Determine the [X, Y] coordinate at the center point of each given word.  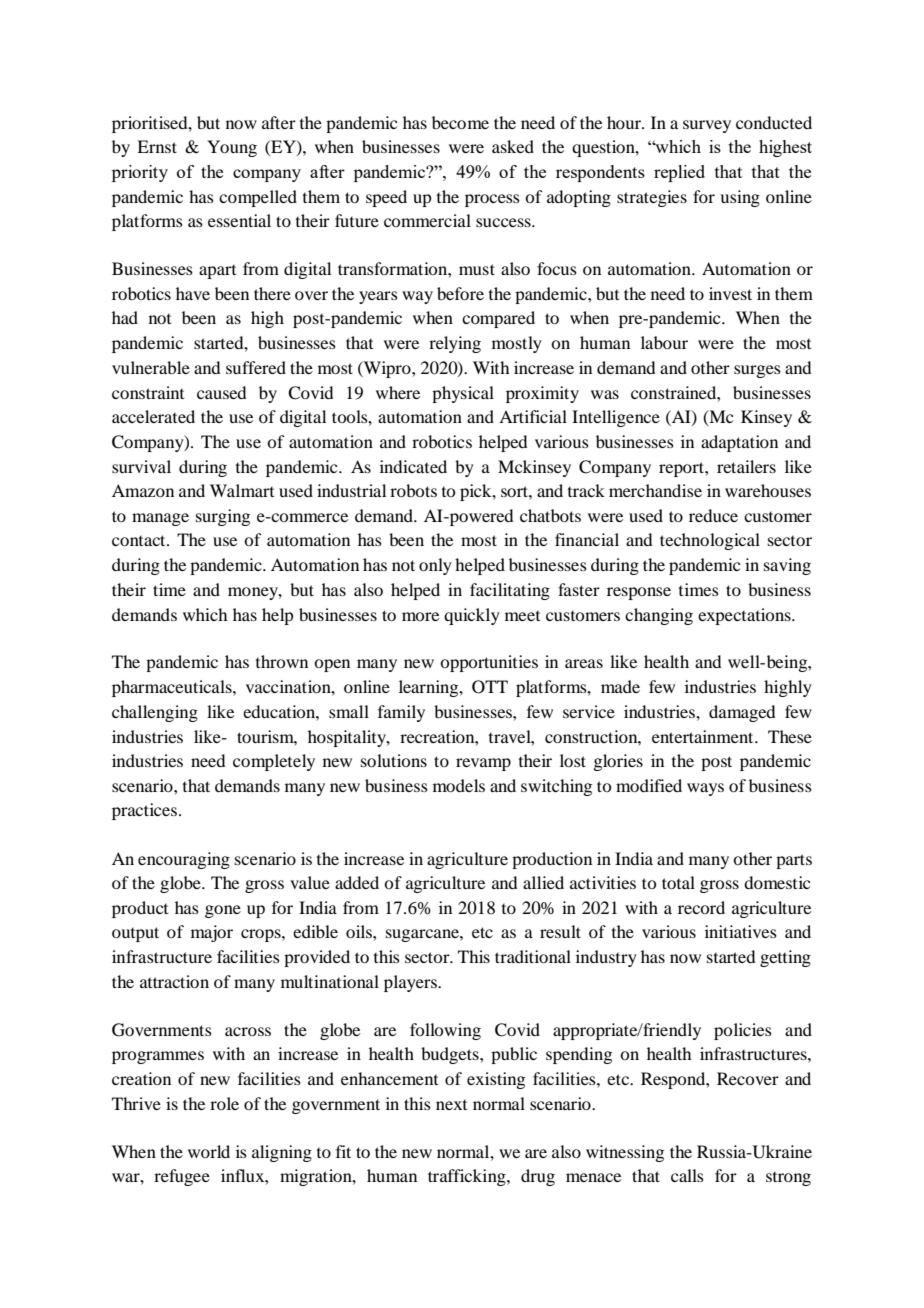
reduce [713, 515]
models [459, 785]
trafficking [468, 1177]
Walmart [242, 490]
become [460, 122]
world [209, 1151]
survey [707, 126]
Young [232, 148]
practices [146, 811]
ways [705, 789]
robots [413, 490]
